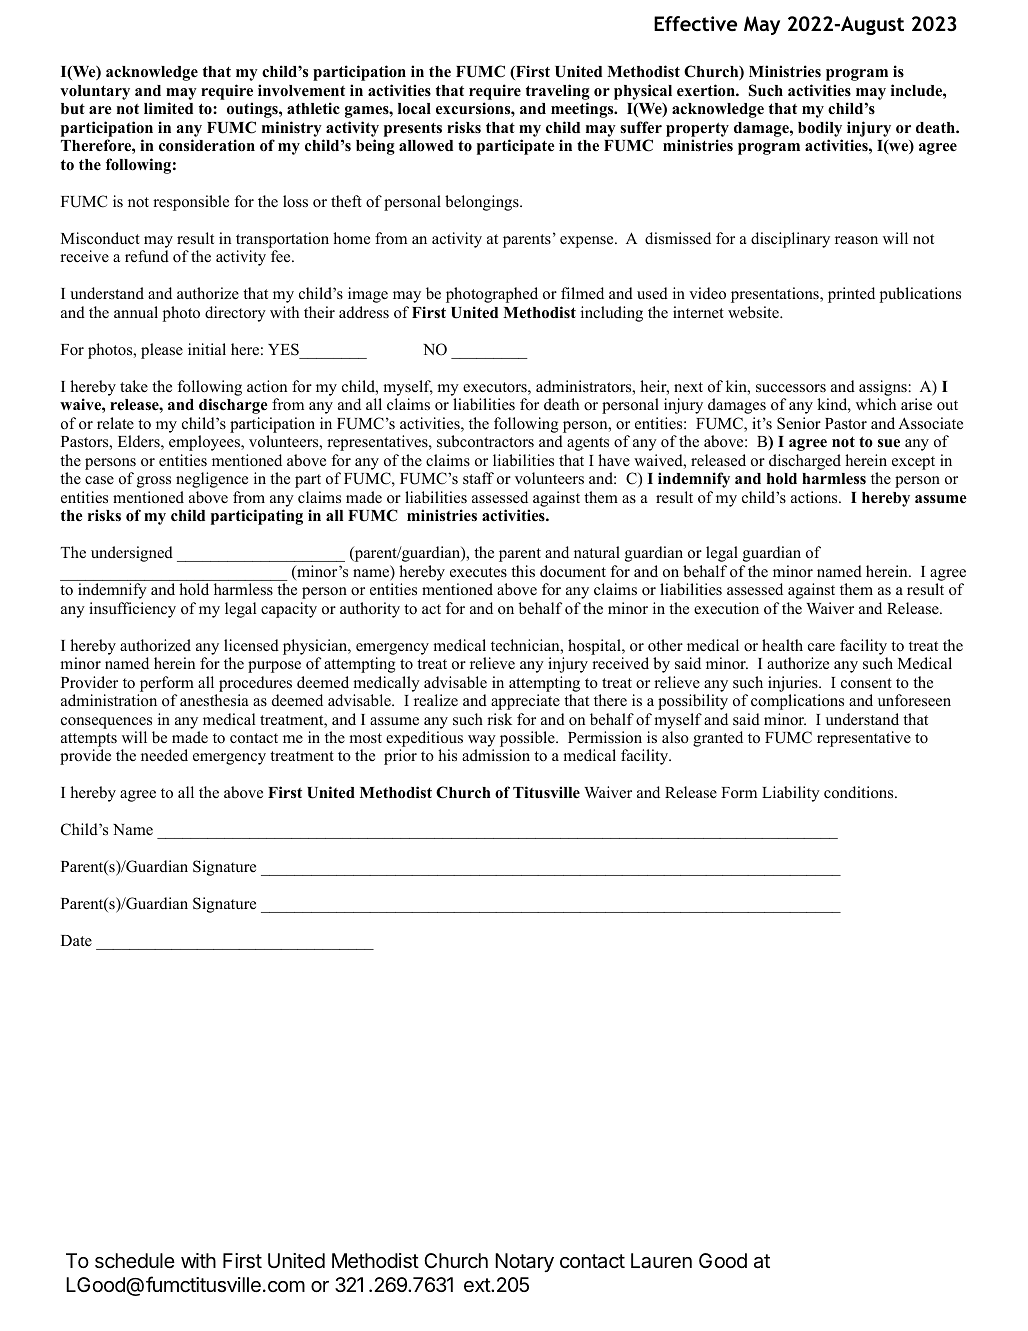 Image resolution: width=1028 pixels, height=1331 pixels. What do you see at coordinates (895, 238) in the screenshot?
I see `will` at bounding box center [895, 238].
